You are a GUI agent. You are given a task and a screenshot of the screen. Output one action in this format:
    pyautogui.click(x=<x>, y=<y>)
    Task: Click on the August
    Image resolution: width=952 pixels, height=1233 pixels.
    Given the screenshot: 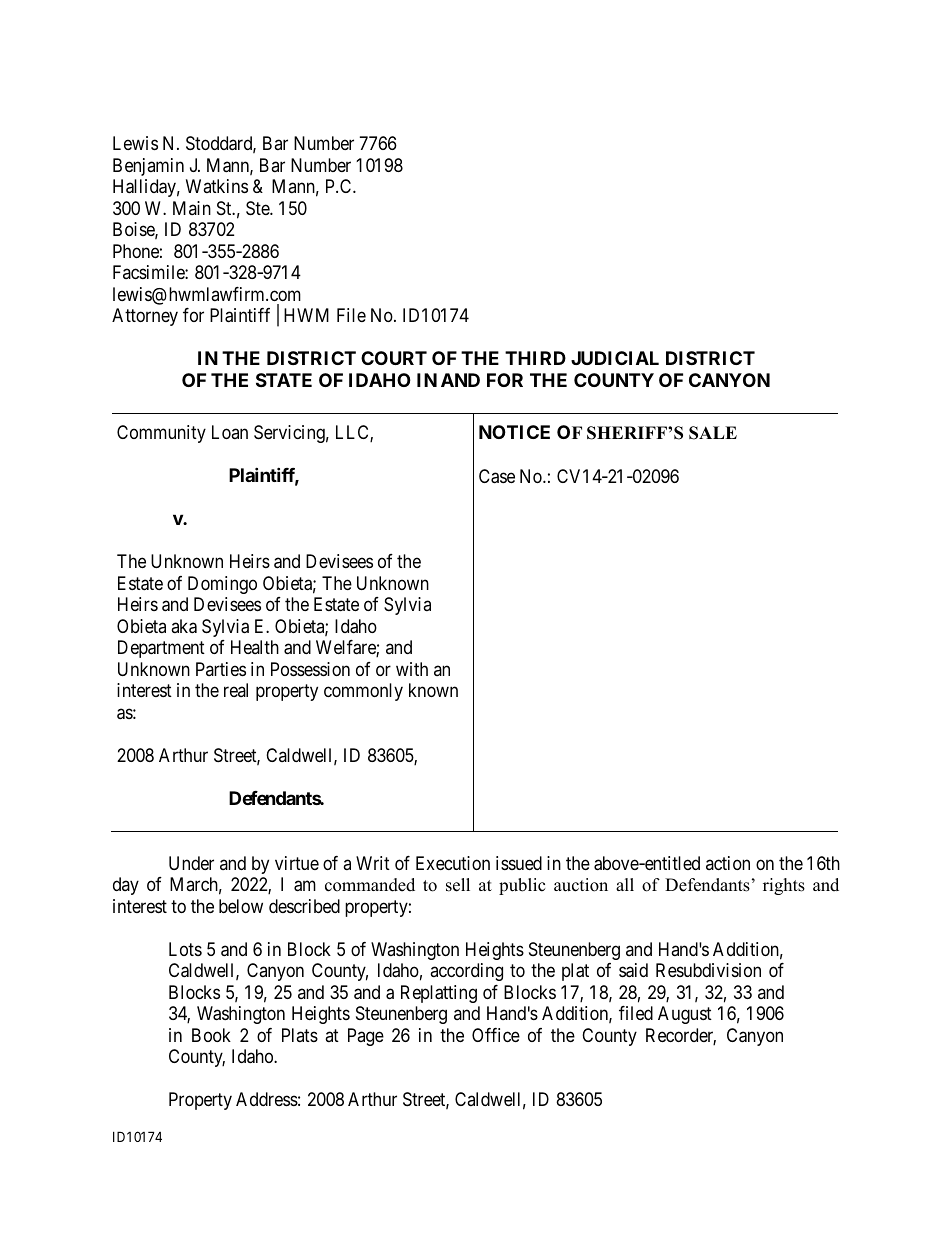 What is the action you would take?
    pyautogui.click(x=685, y=1015)
